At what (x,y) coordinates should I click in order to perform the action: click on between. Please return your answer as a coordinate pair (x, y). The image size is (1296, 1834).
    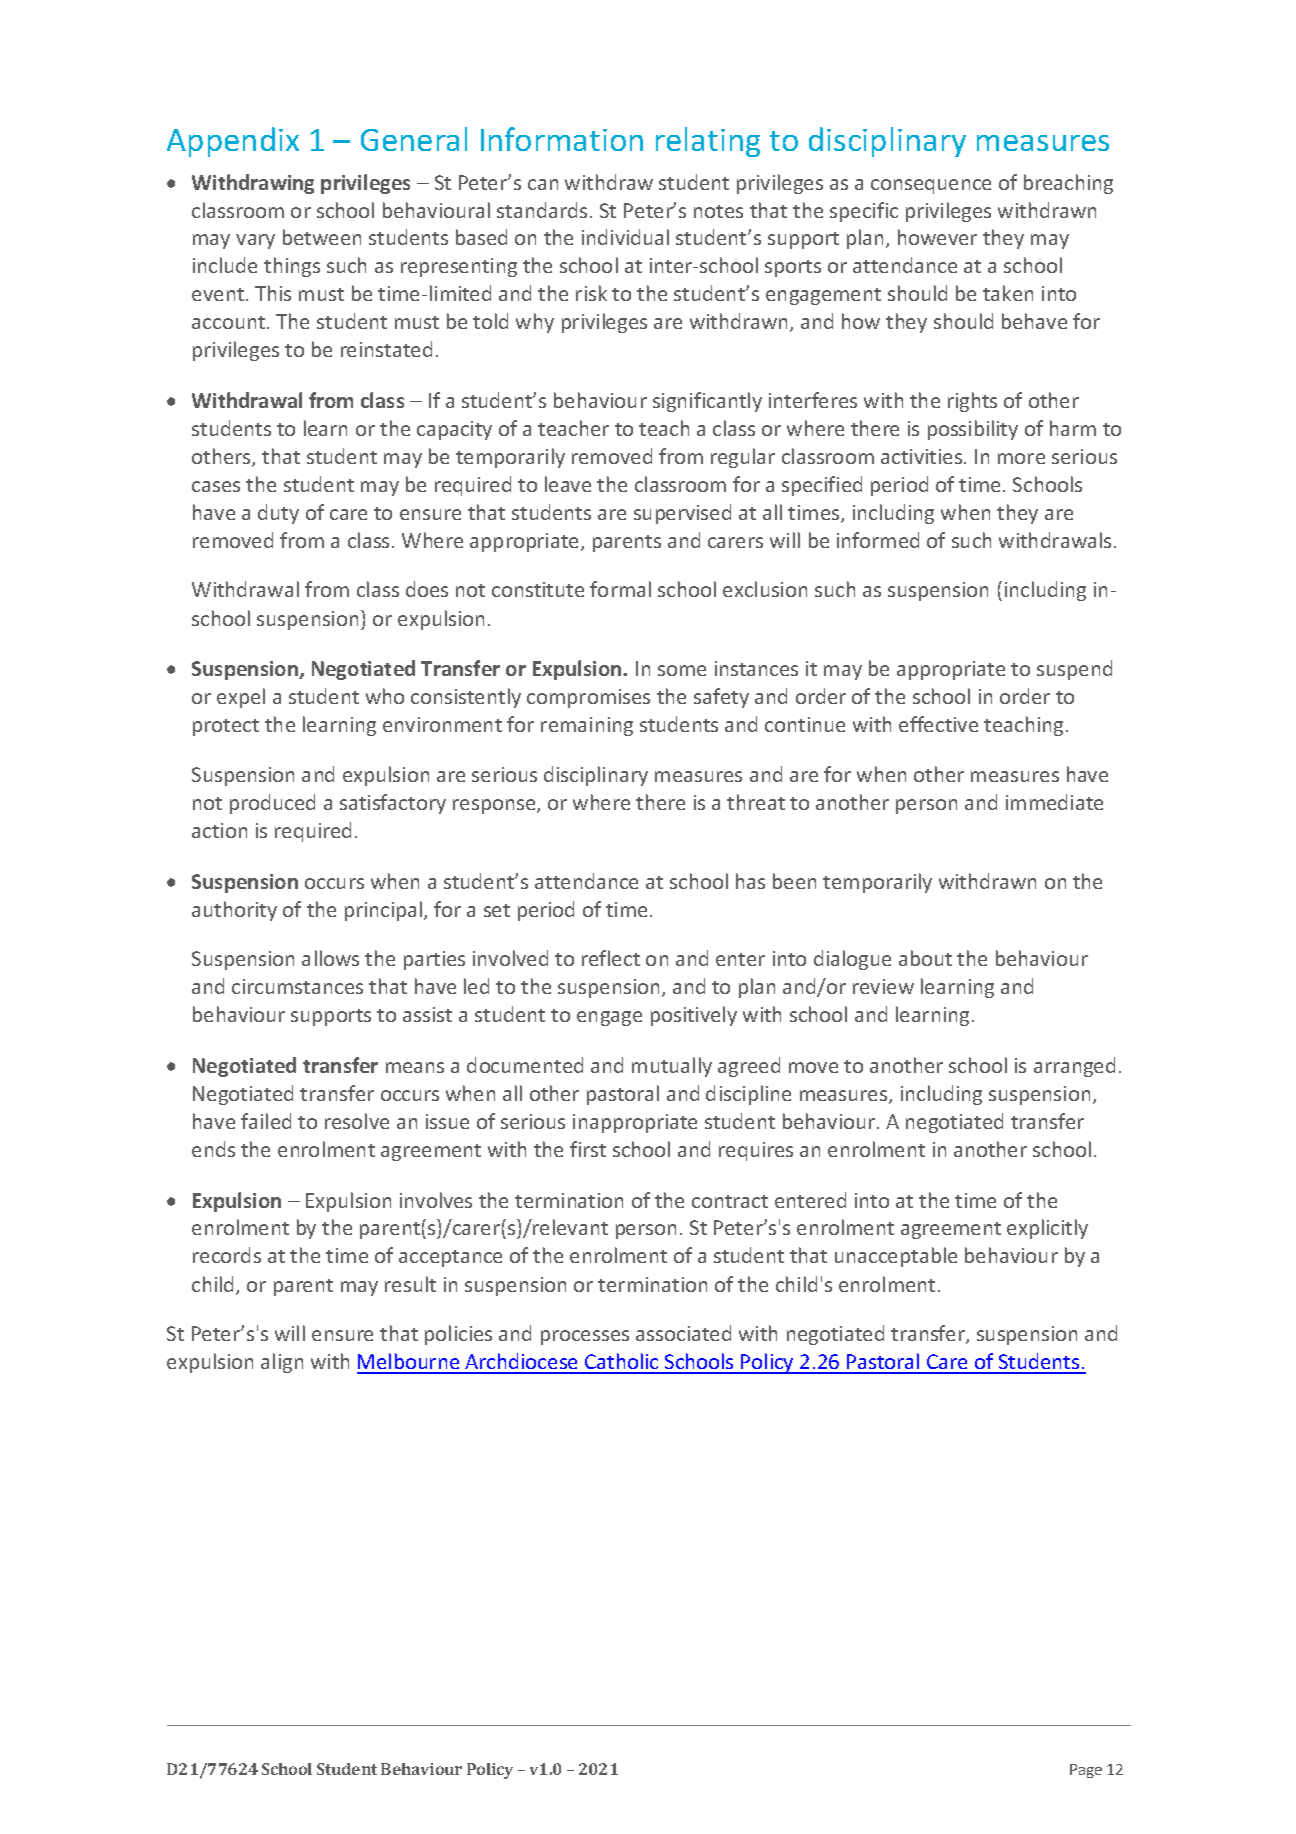
    Looking at the image, I should click on (322, 237).
